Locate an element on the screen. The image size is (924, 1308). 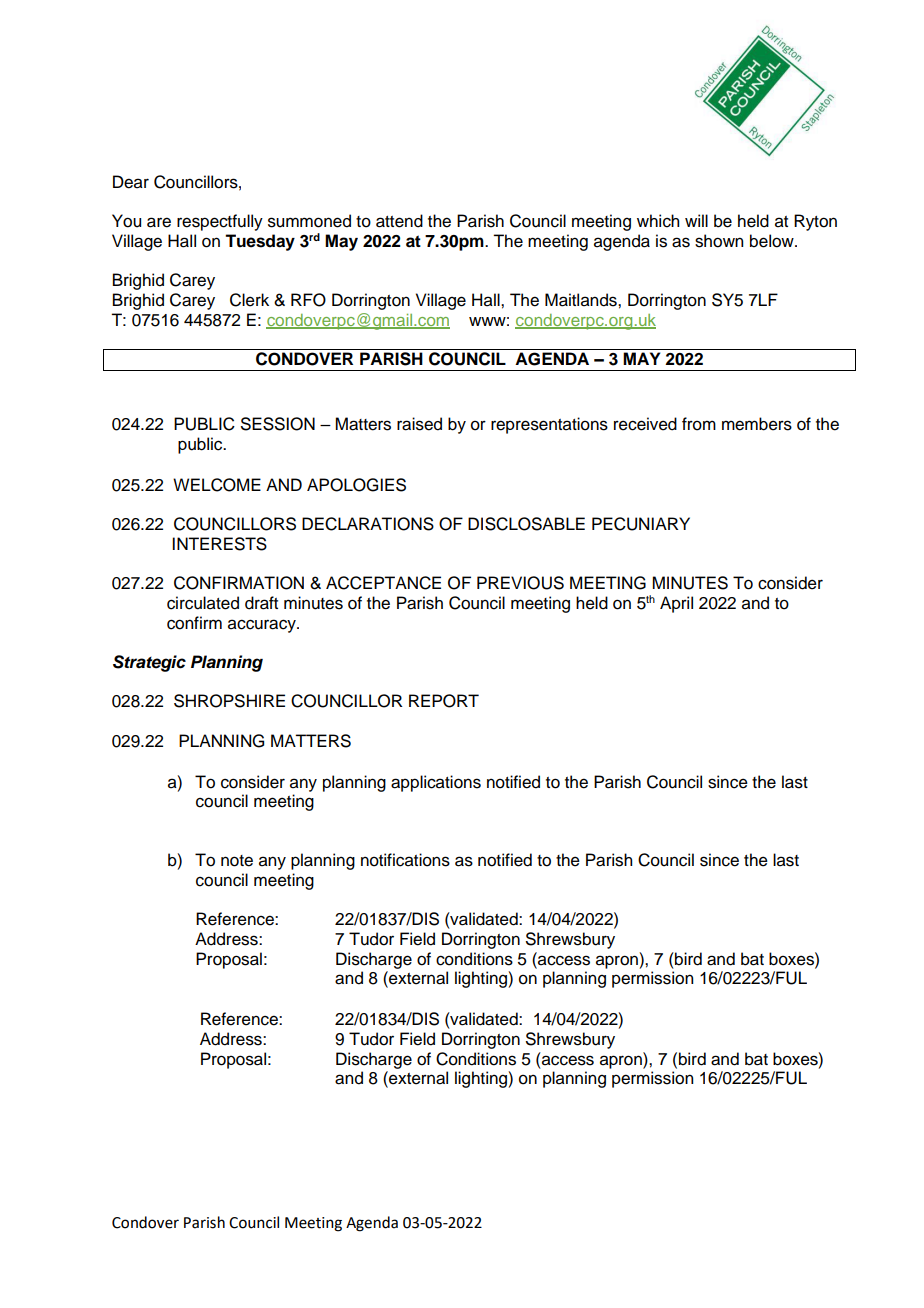
circulated is located at coordinates (203, 603).
